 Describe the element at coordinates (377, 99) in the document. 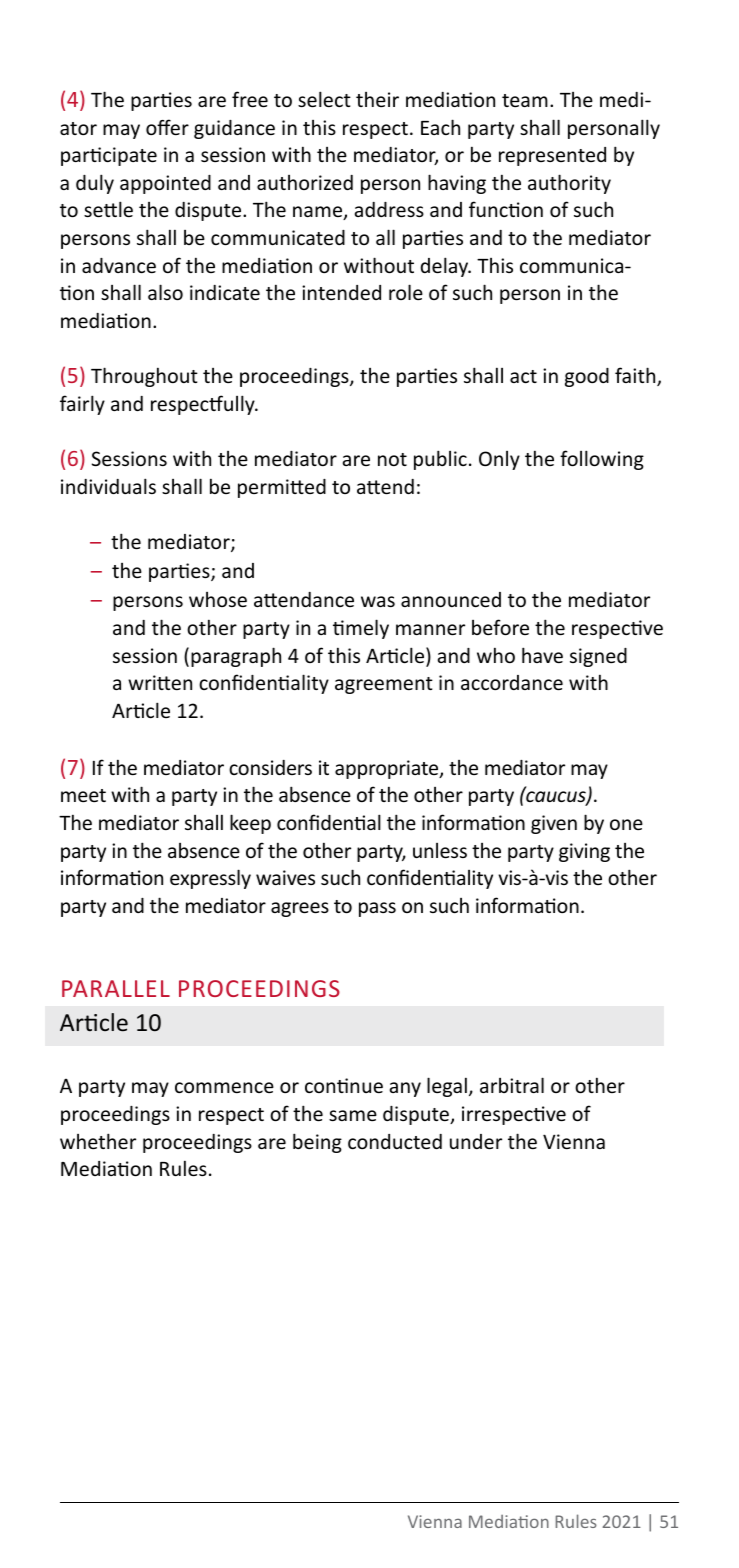

I see `their` at that location.
